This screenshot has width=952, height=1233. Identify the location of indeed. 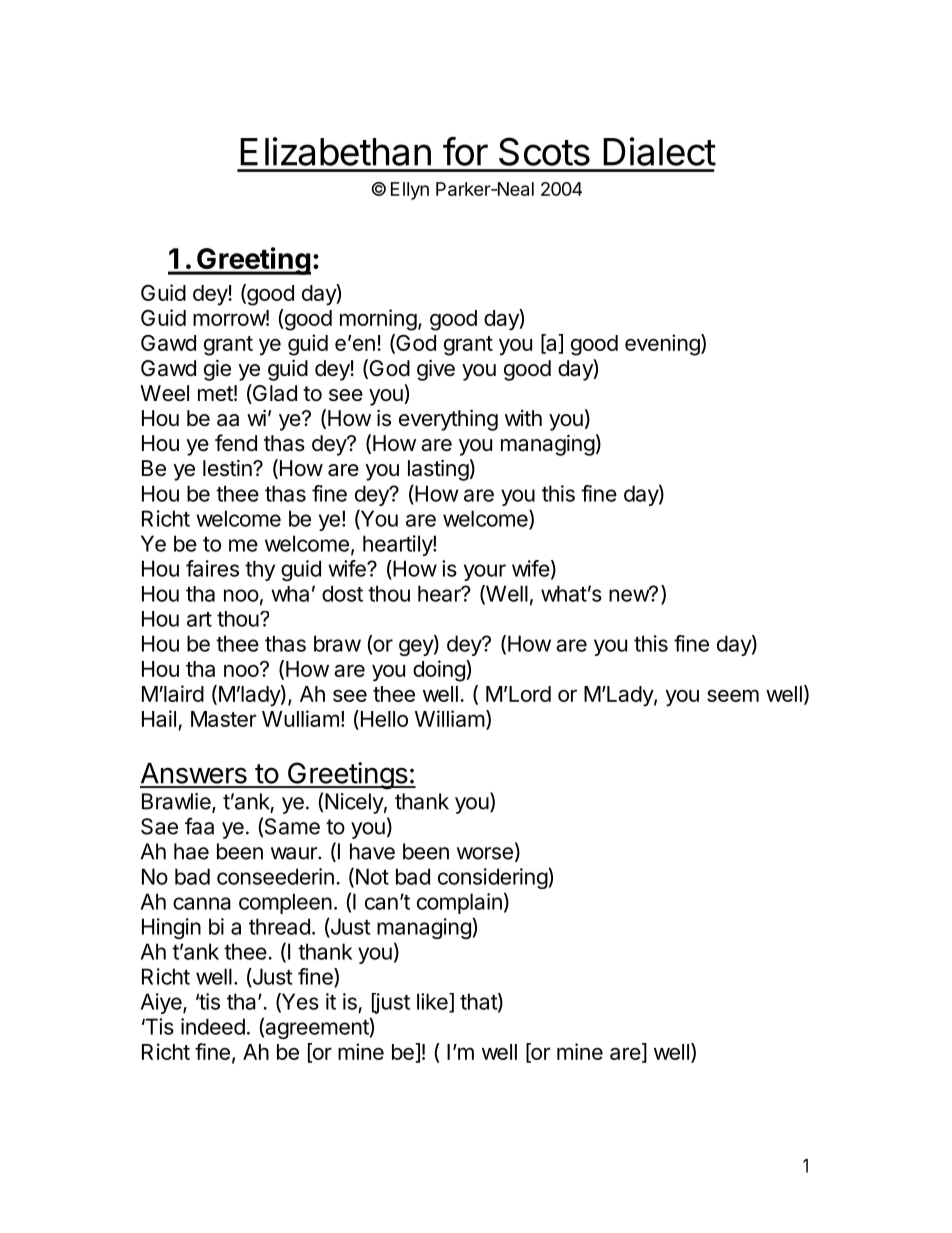
(213, 1026).
